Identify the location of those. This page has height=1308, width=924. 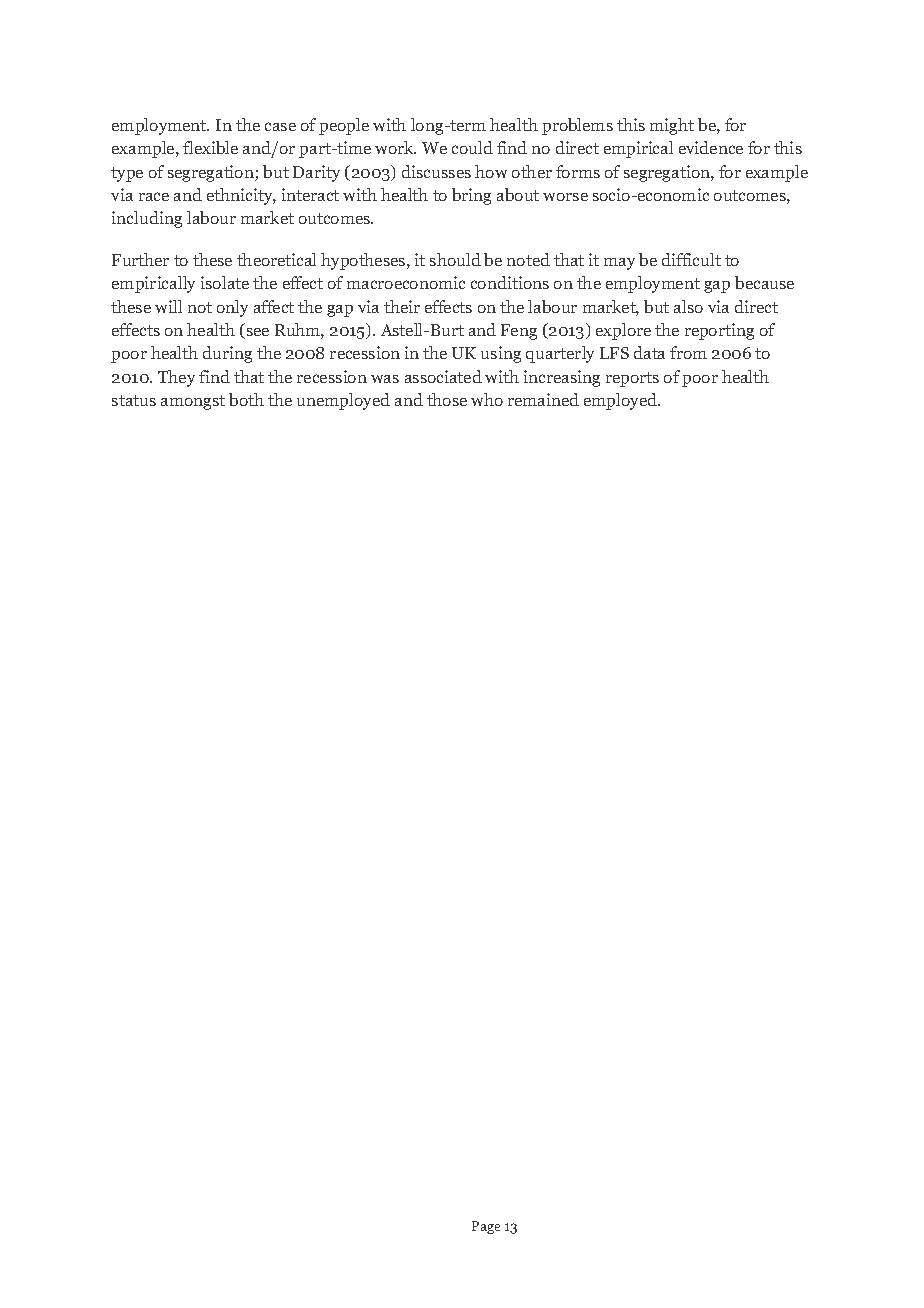
(447, 399).
